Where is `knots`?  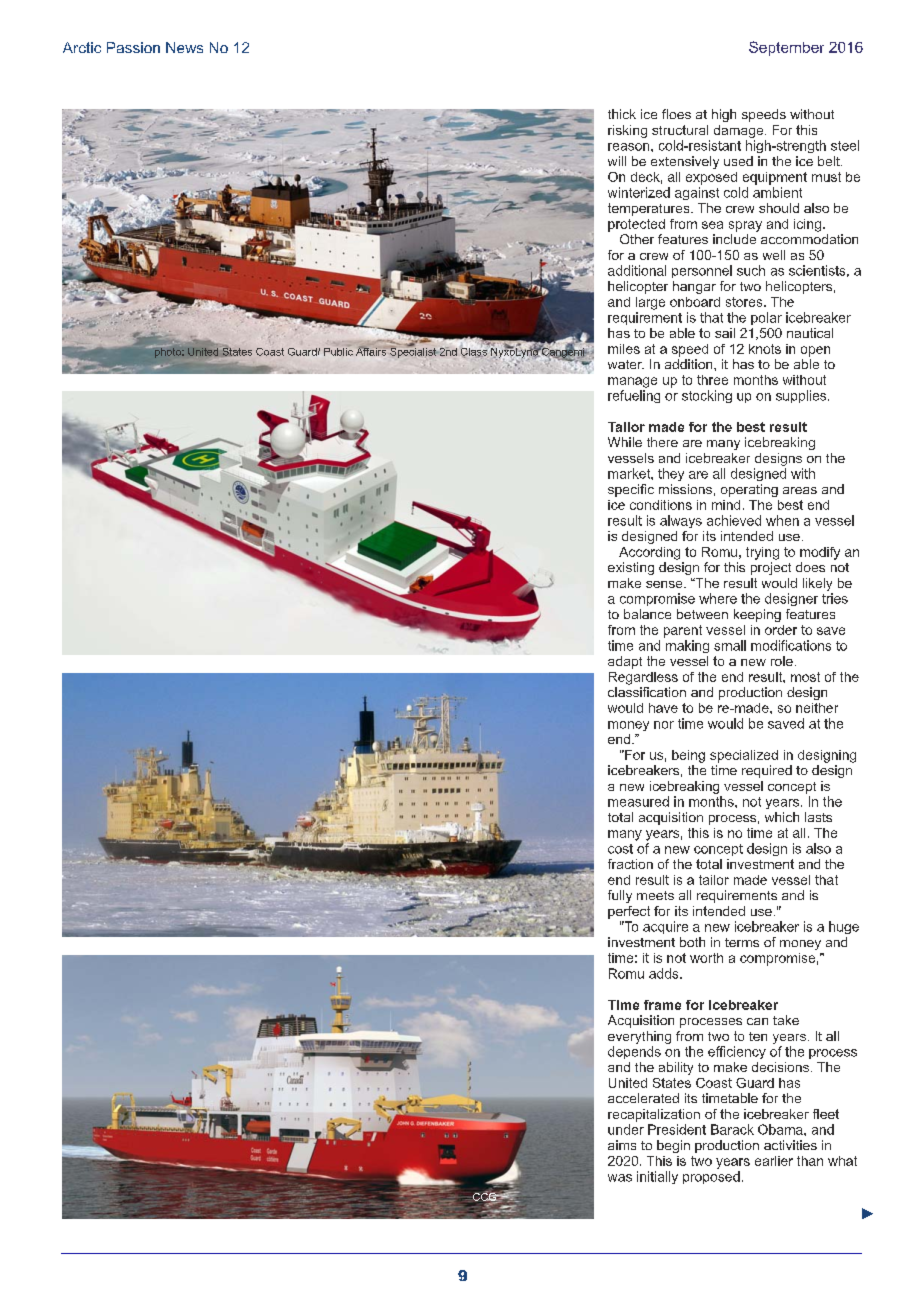
knots is located at coordinates (765, 349).
